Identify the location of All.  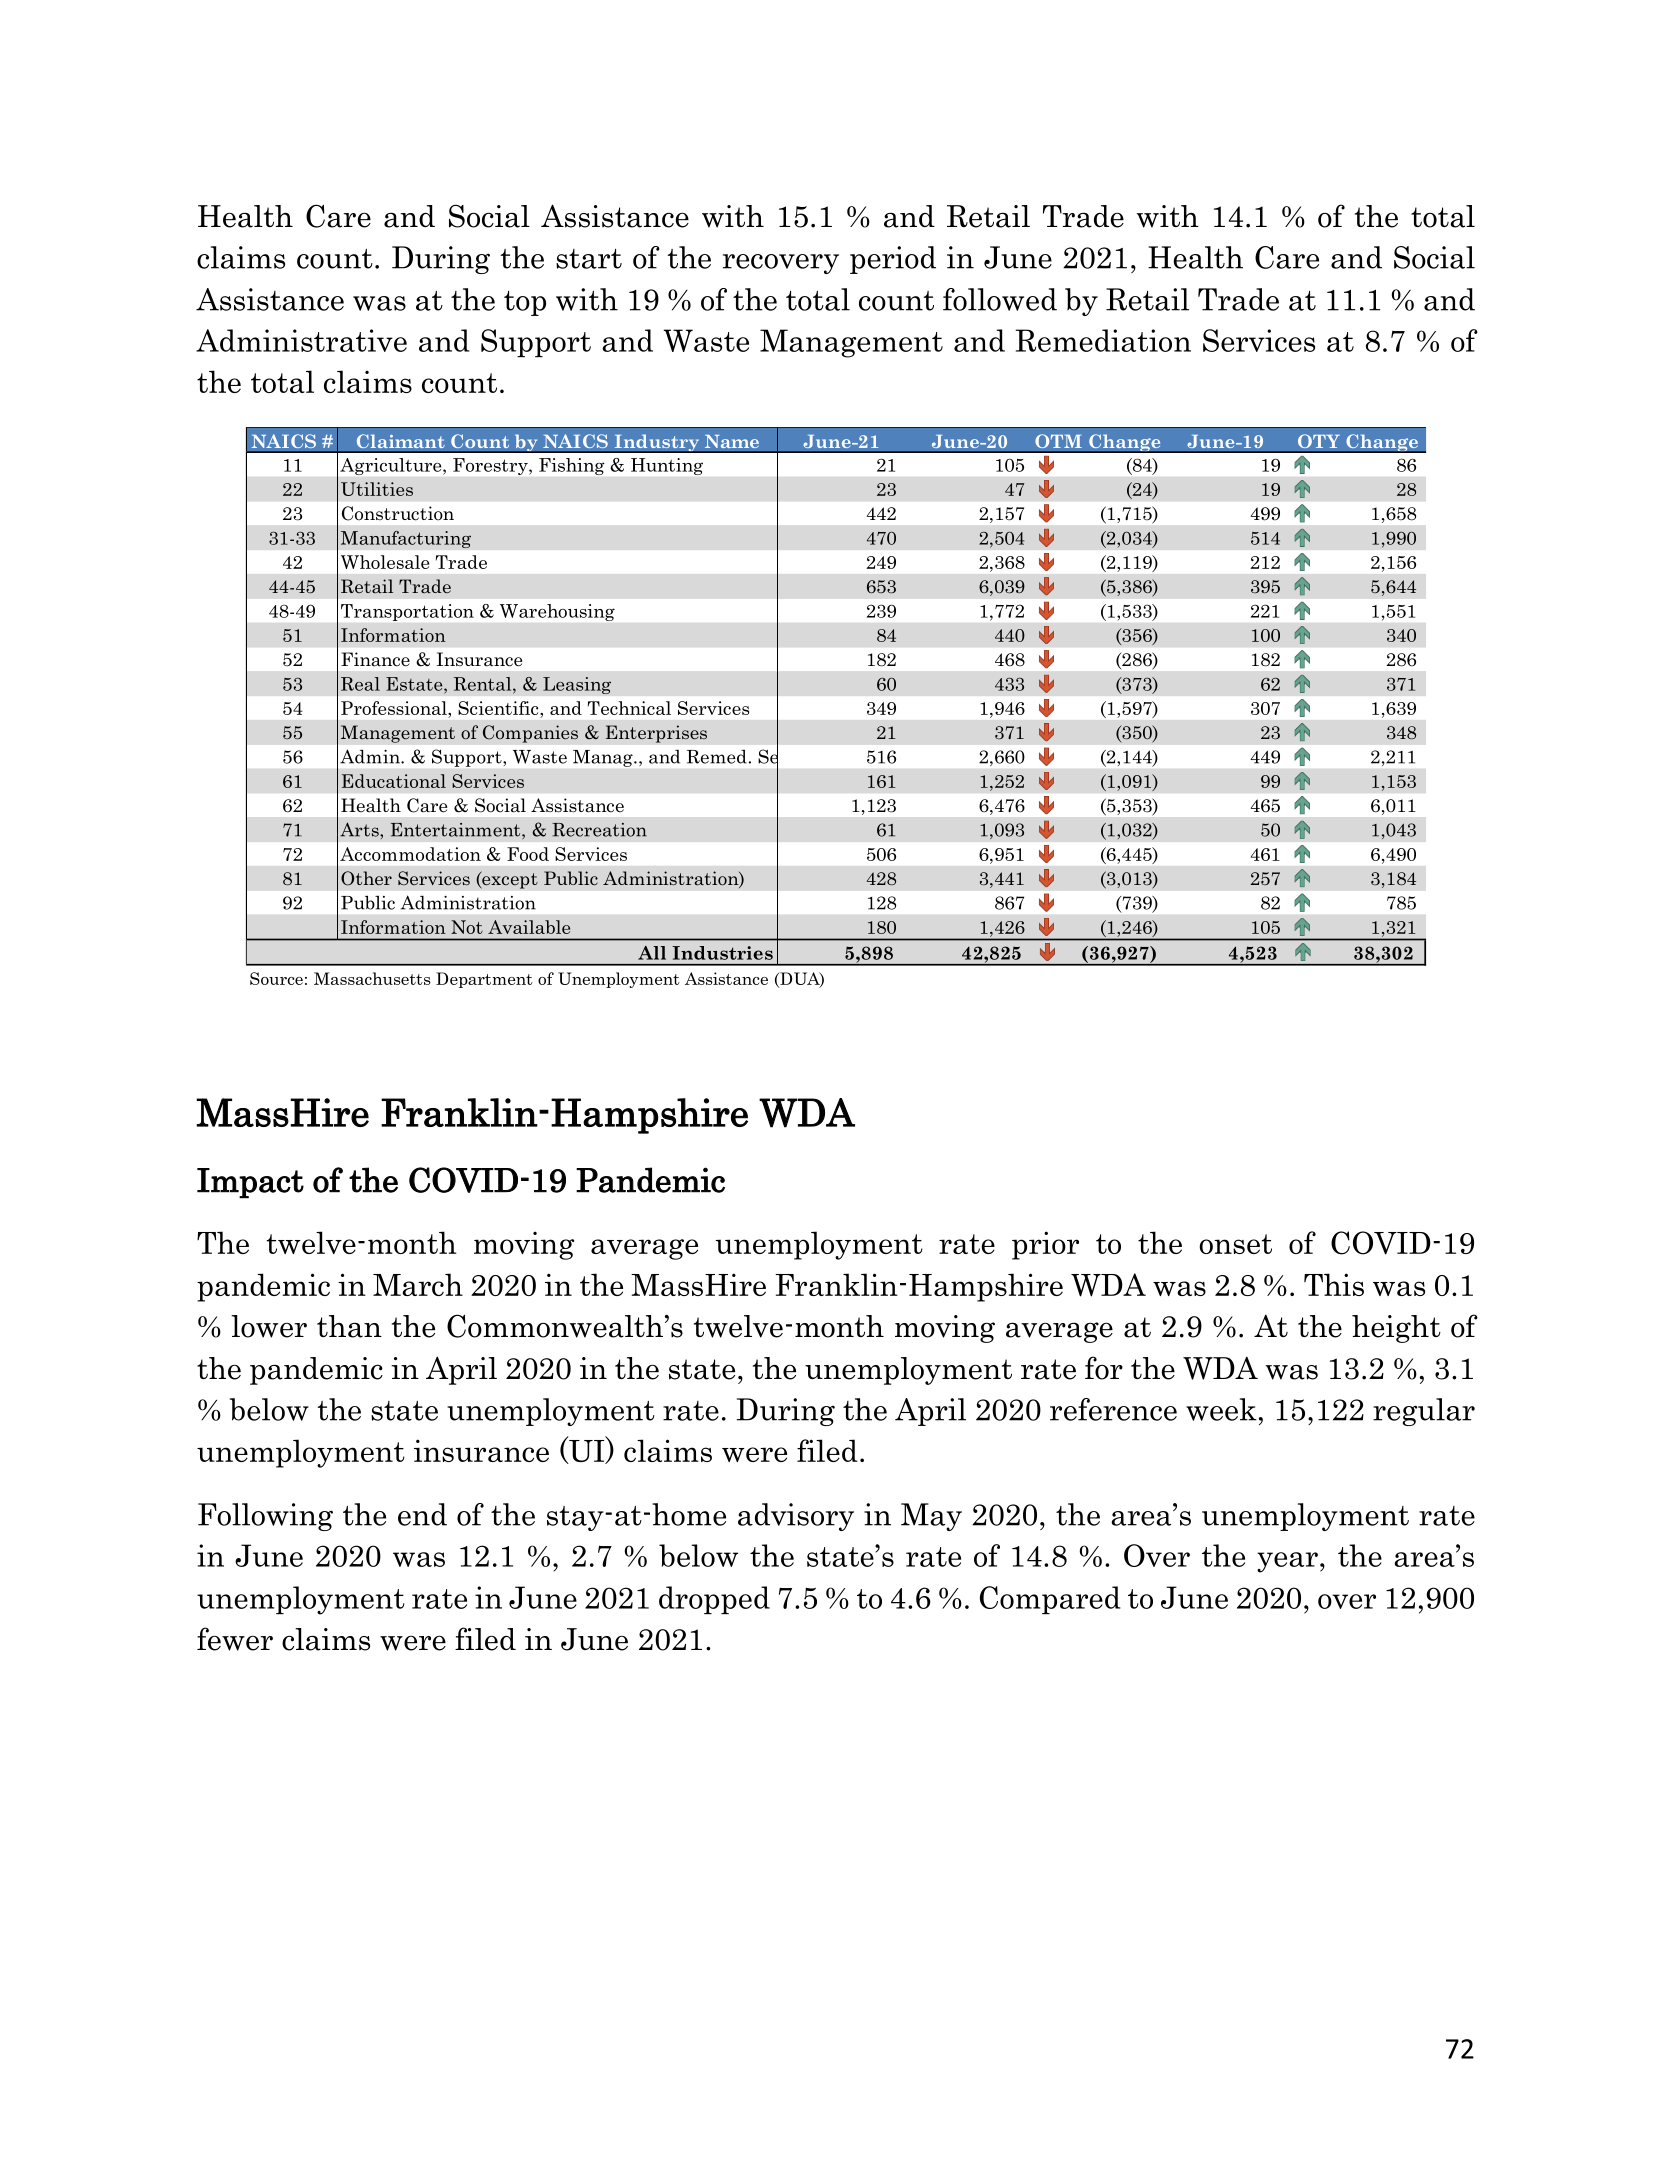
(652, 953).
